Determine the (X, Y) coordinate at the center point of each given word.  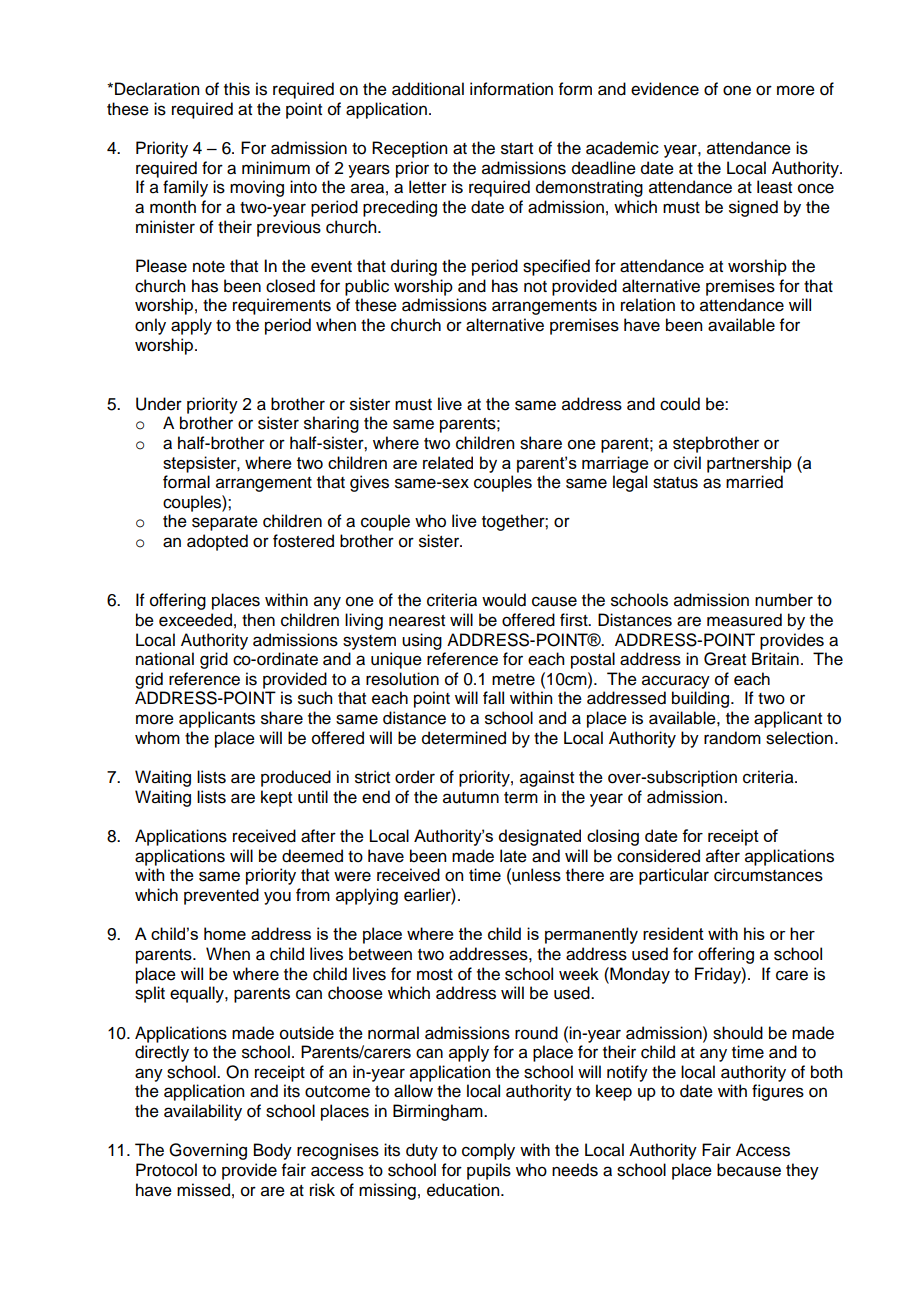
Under (159, 404)
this (237, 89)
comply (488, 1151)
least (774, 187)
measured (744, 620)
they (802, 1171)
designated (539, 837)
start (517, 149)
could (680, 404)
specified (556, 267)
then (258, 620)
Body (273, 1151)
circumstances (768, 875)
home (225, 933)
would (504, 600)
